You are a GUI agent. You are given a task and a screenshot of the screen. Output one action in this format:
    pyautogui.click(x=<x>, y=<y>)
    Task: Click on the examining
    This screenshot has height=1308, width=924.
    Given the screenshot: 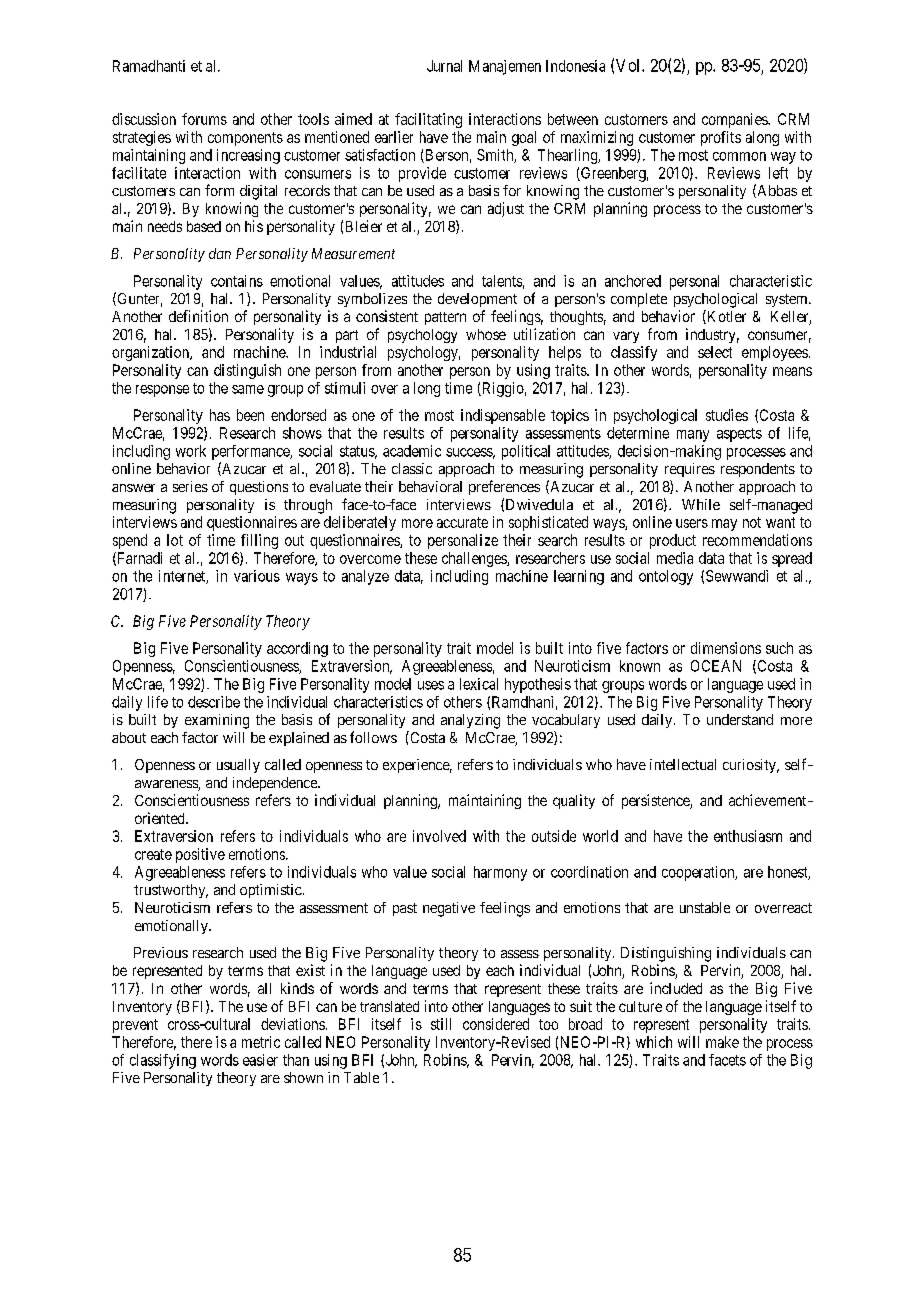 What is the action you would take?
    pyautogui.click(x=217, y=721)
